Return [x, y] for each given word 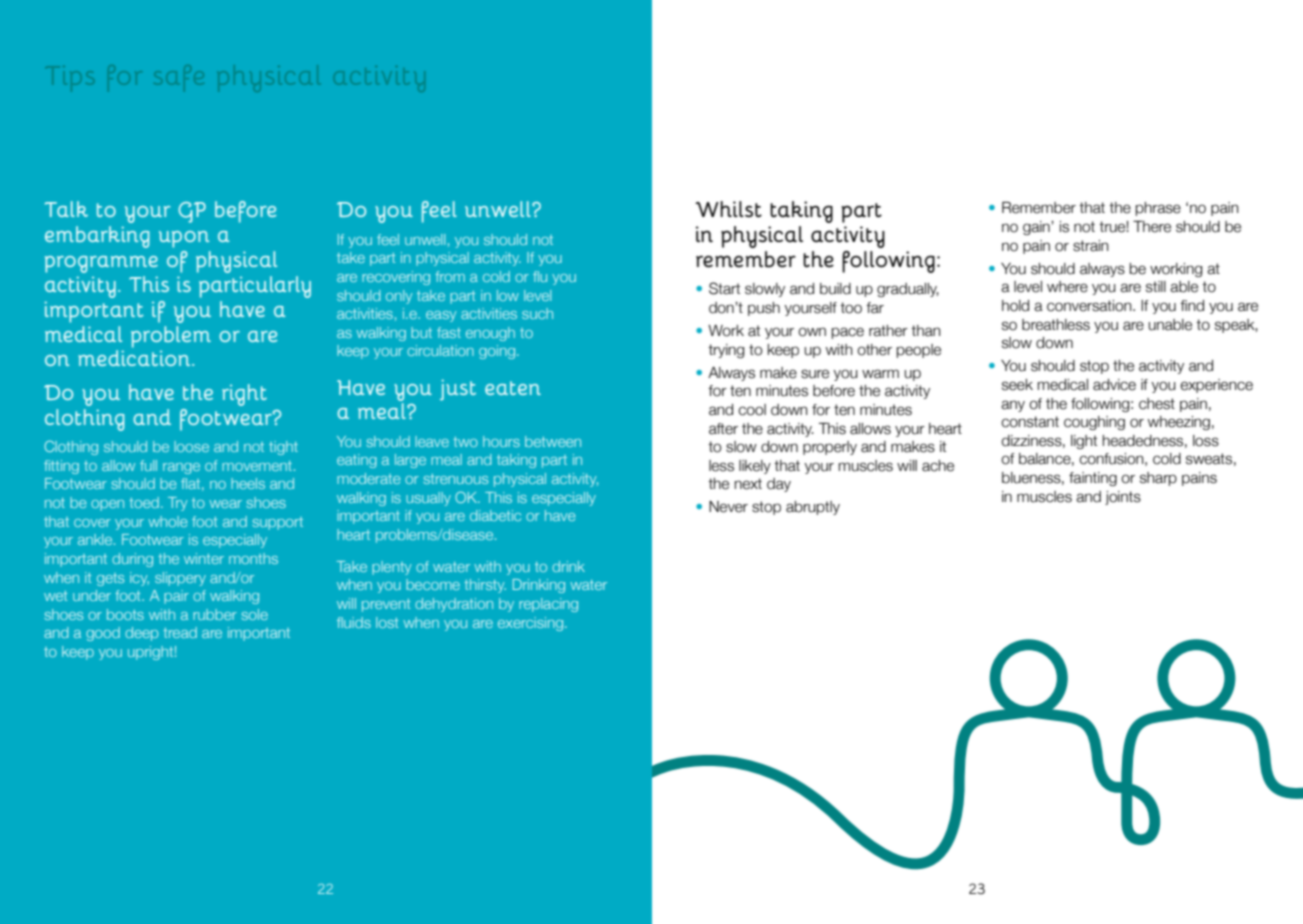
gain [1037, 228]
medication [135, 358]
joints [1123, 498]
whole [167, 521]
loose [191, 446]
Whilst [728, 209]
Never [728, 507]
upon [184, 239]
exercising [532, 624]
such [537, 313]
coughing [1094, 423]
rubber [215, 614]
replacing [548, 605]
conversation [1090, 306]
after [723, 429]
